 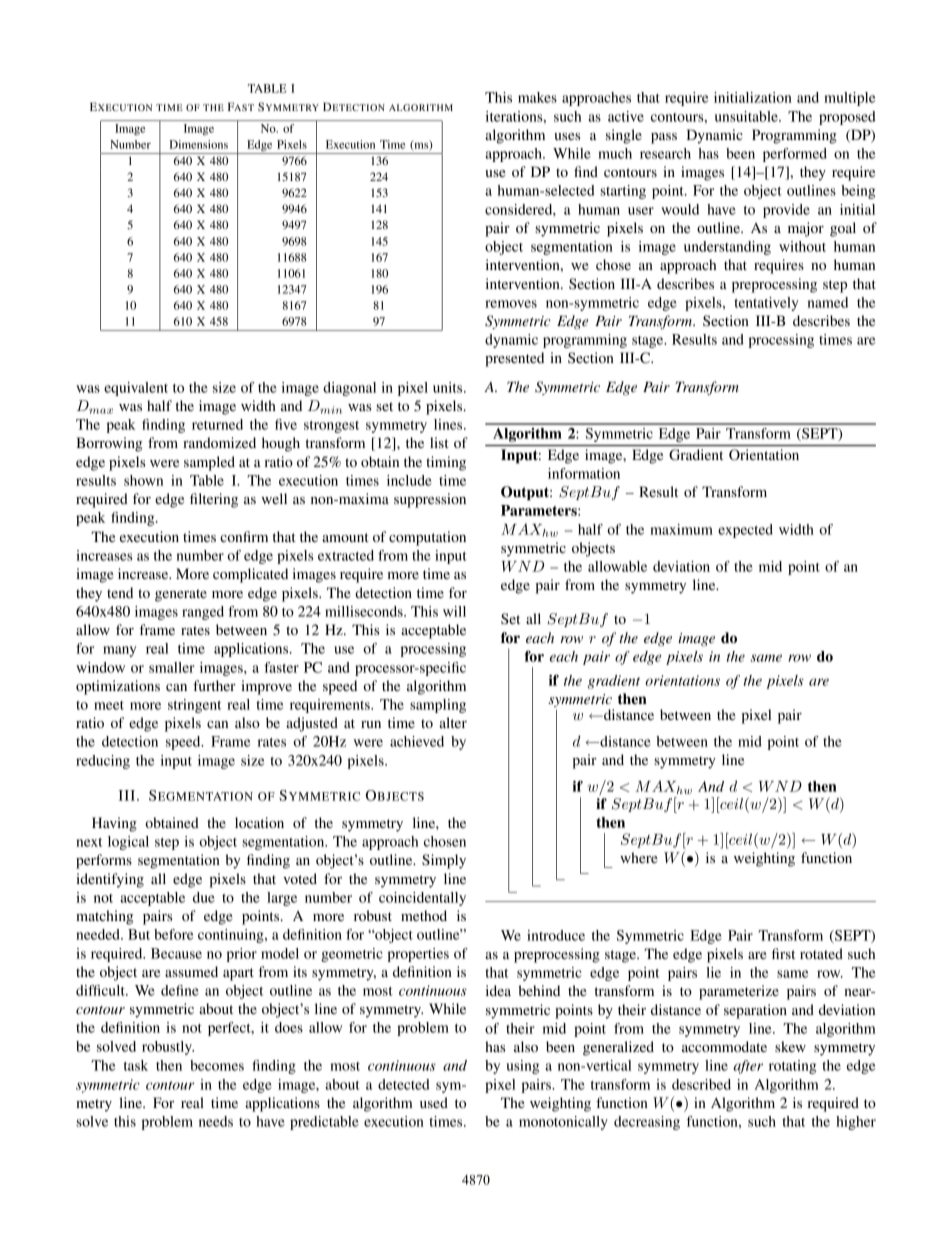 I want to click on timing, so click(x=446, y=463).
